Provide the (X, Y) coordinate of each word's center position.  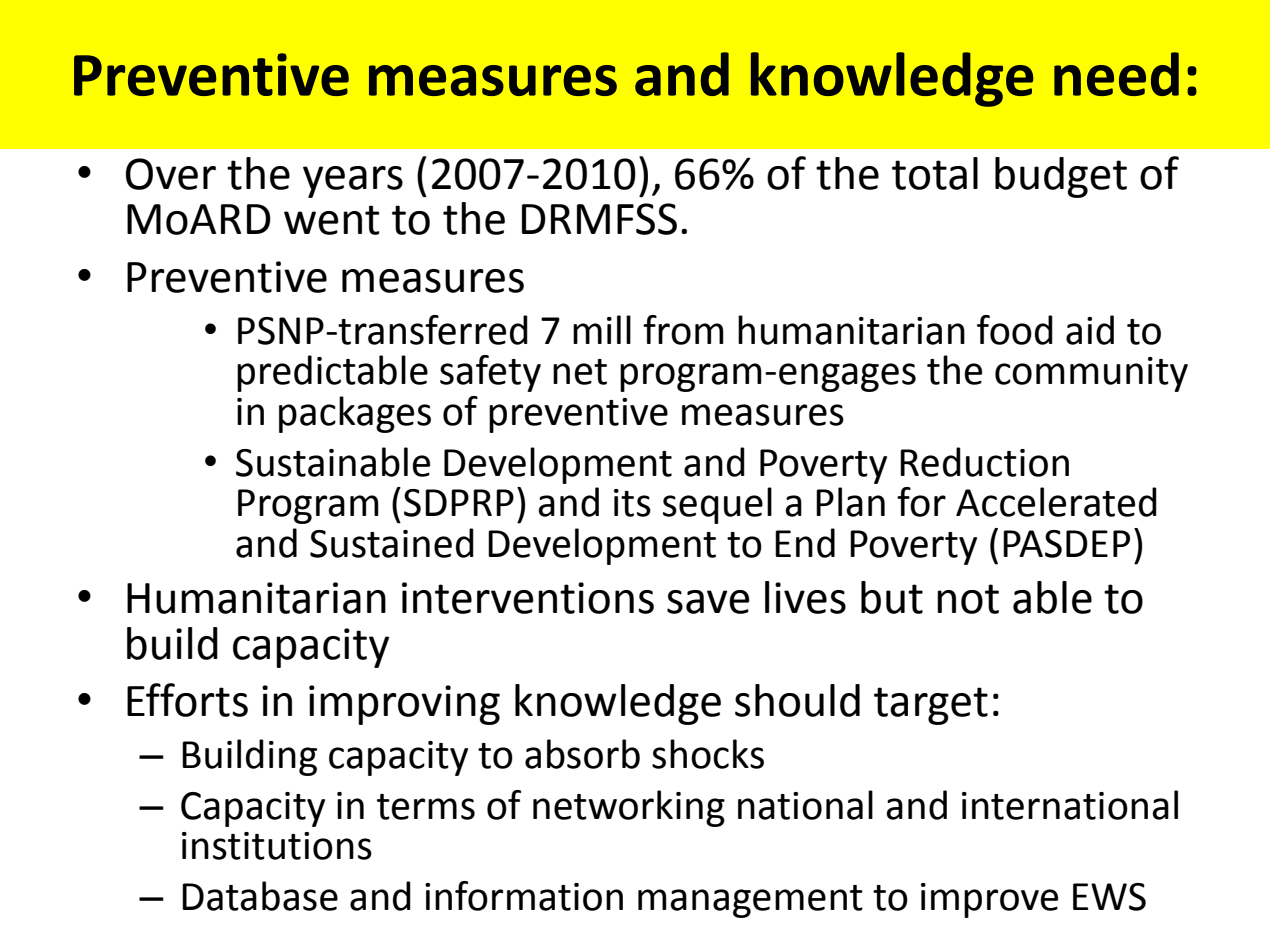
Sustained (392, 543)
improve (989, 900)
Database (260, 896)
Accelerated (1056, 502)
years (353, 182)
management (750, 901)
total (935, 173)
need (1116, 74)
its (632, 503)
